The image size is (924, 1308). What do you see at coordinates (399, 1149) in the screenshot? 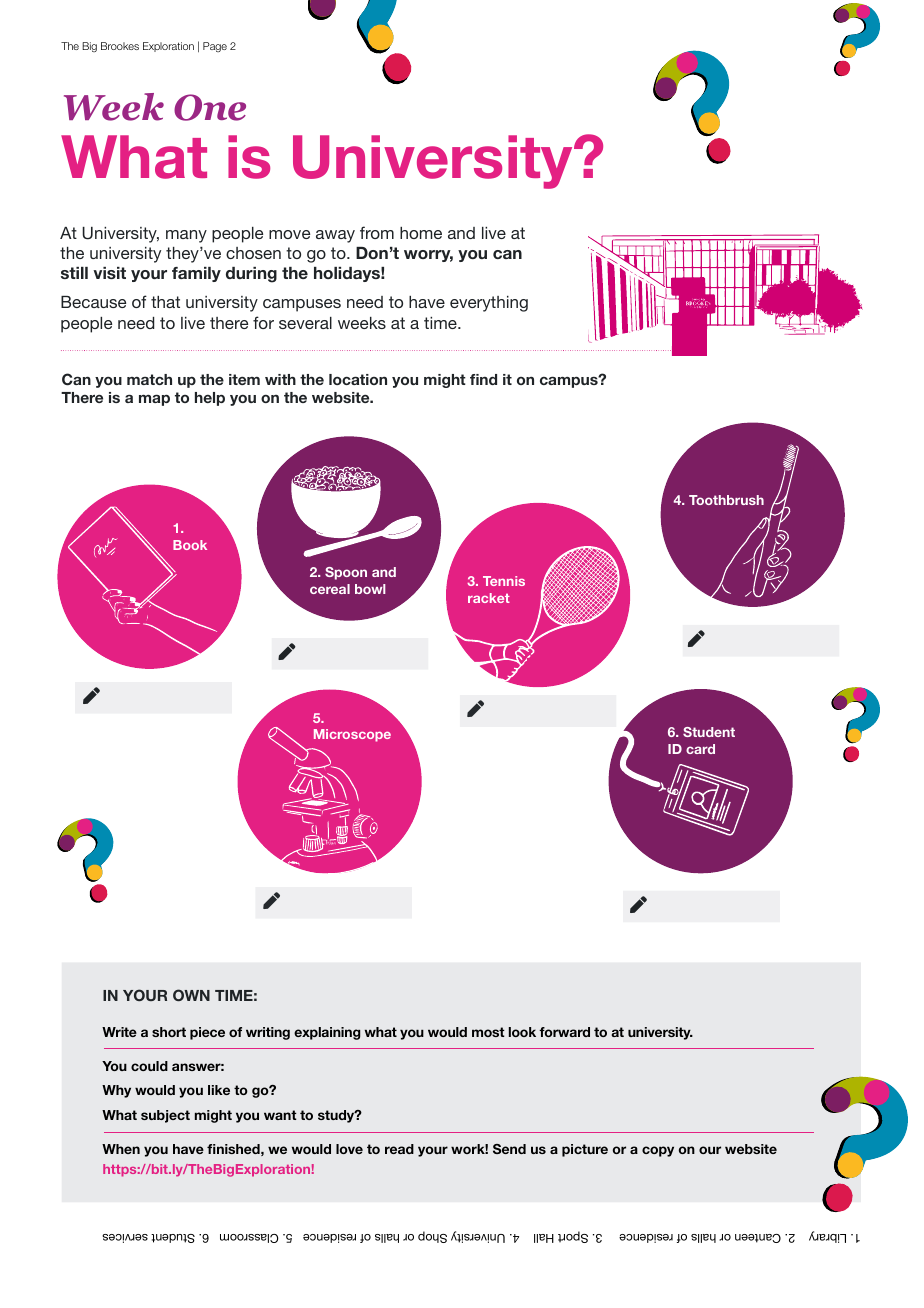
I see `read` at bounding box center [399, 1149].
